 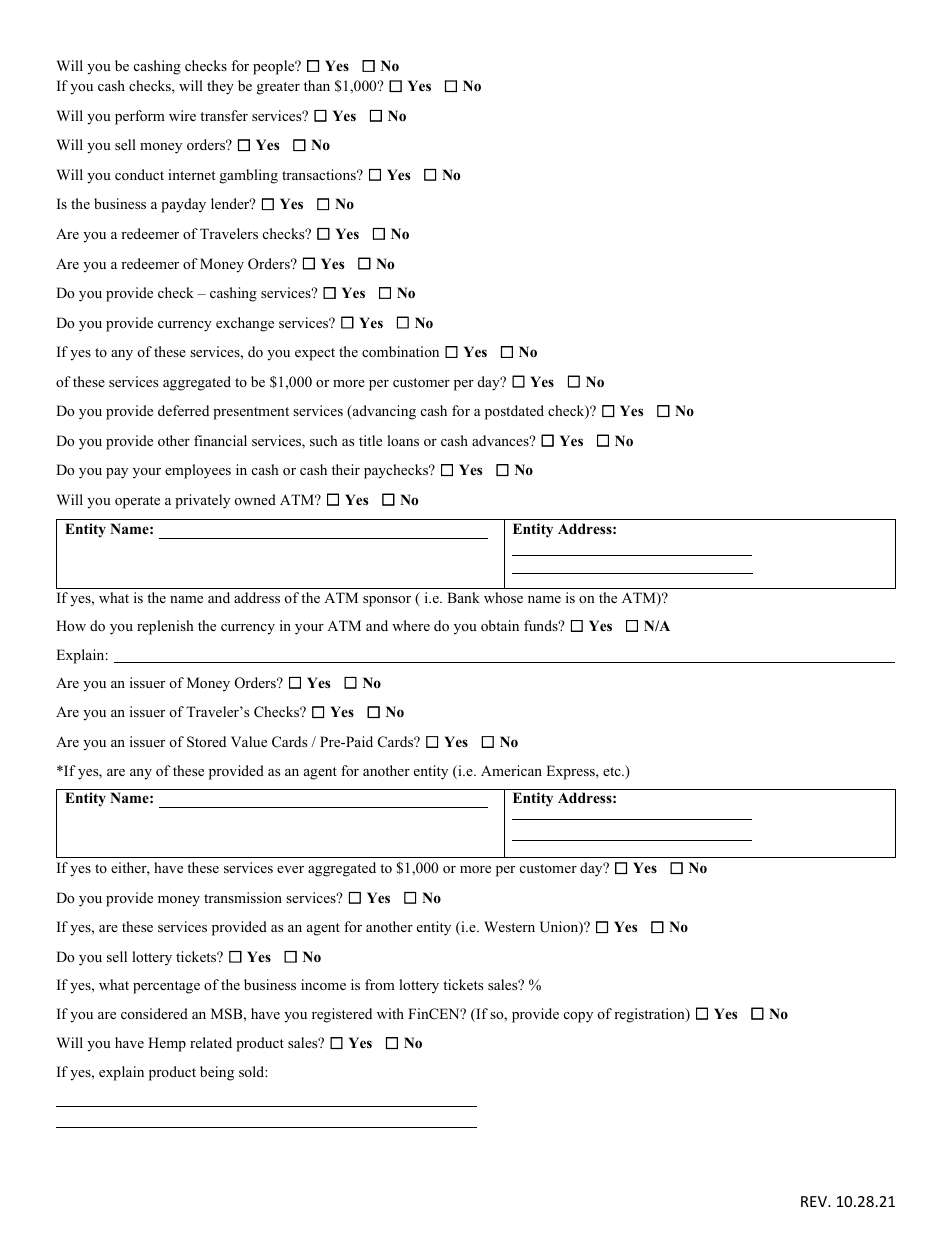 What do you see at coordinates (243, 897) in the image?
I see `transmission` at bounding box center [243, 897].
